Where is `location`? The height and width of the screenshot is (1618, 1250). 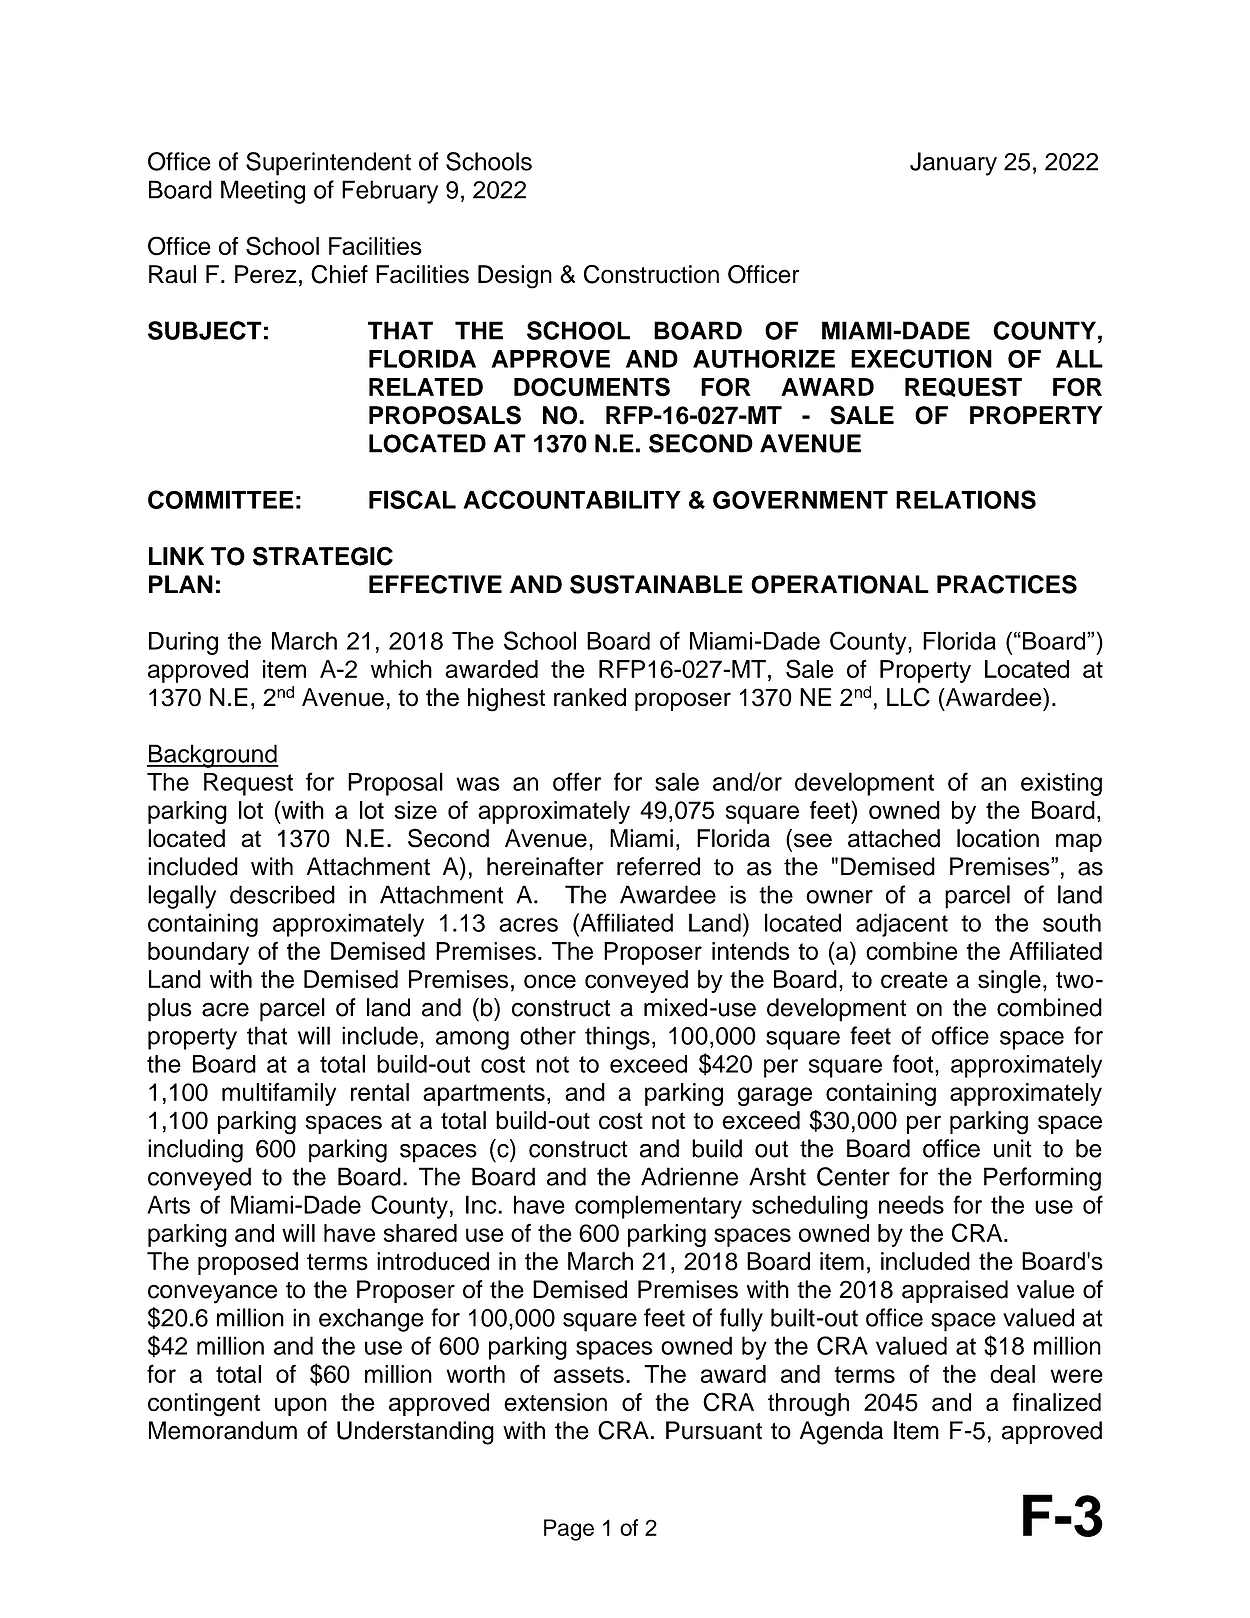
location is located at coordinates (998, 838).
